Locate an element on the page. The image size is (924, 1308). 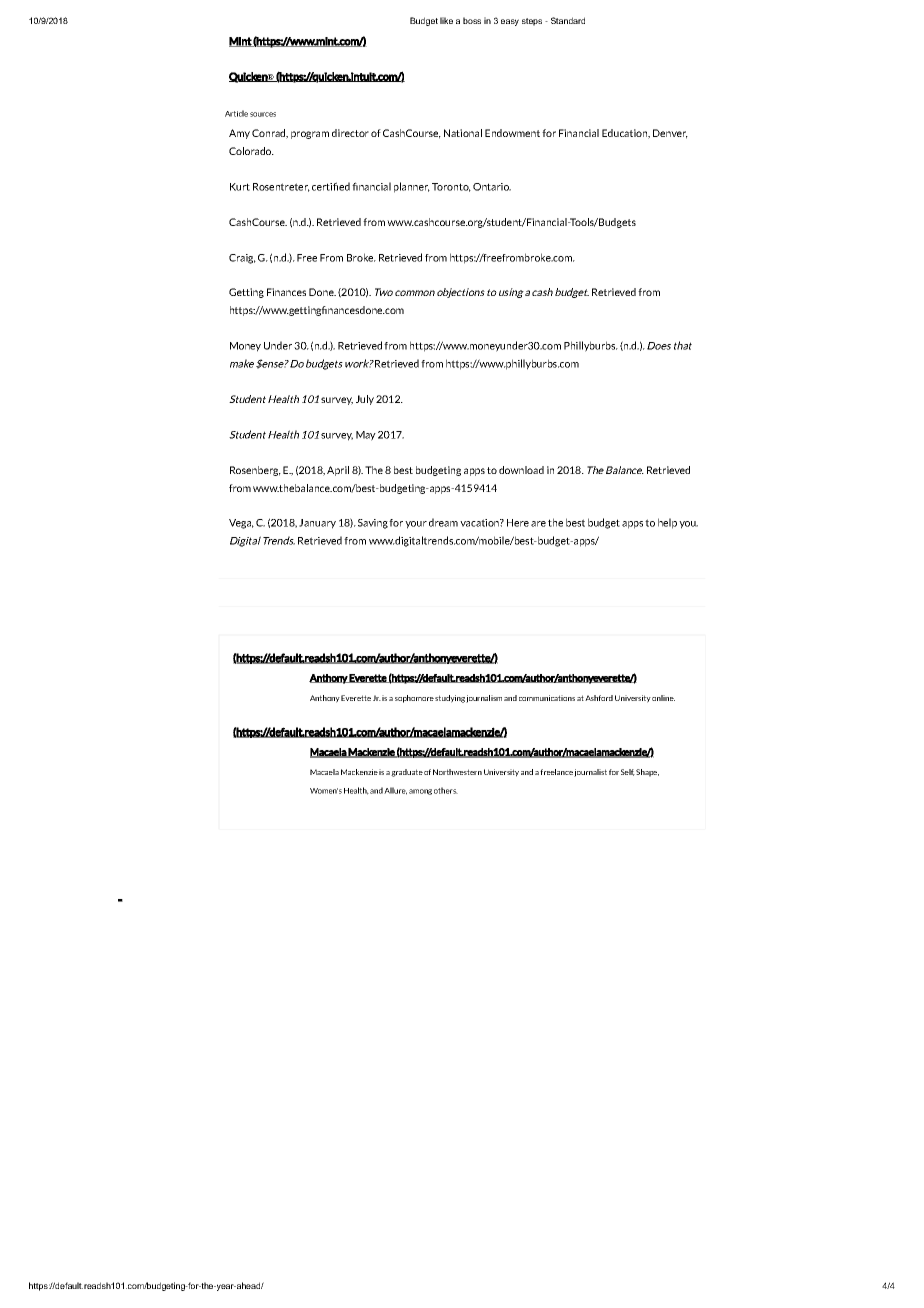
May is located at coordinates (366, 436).
